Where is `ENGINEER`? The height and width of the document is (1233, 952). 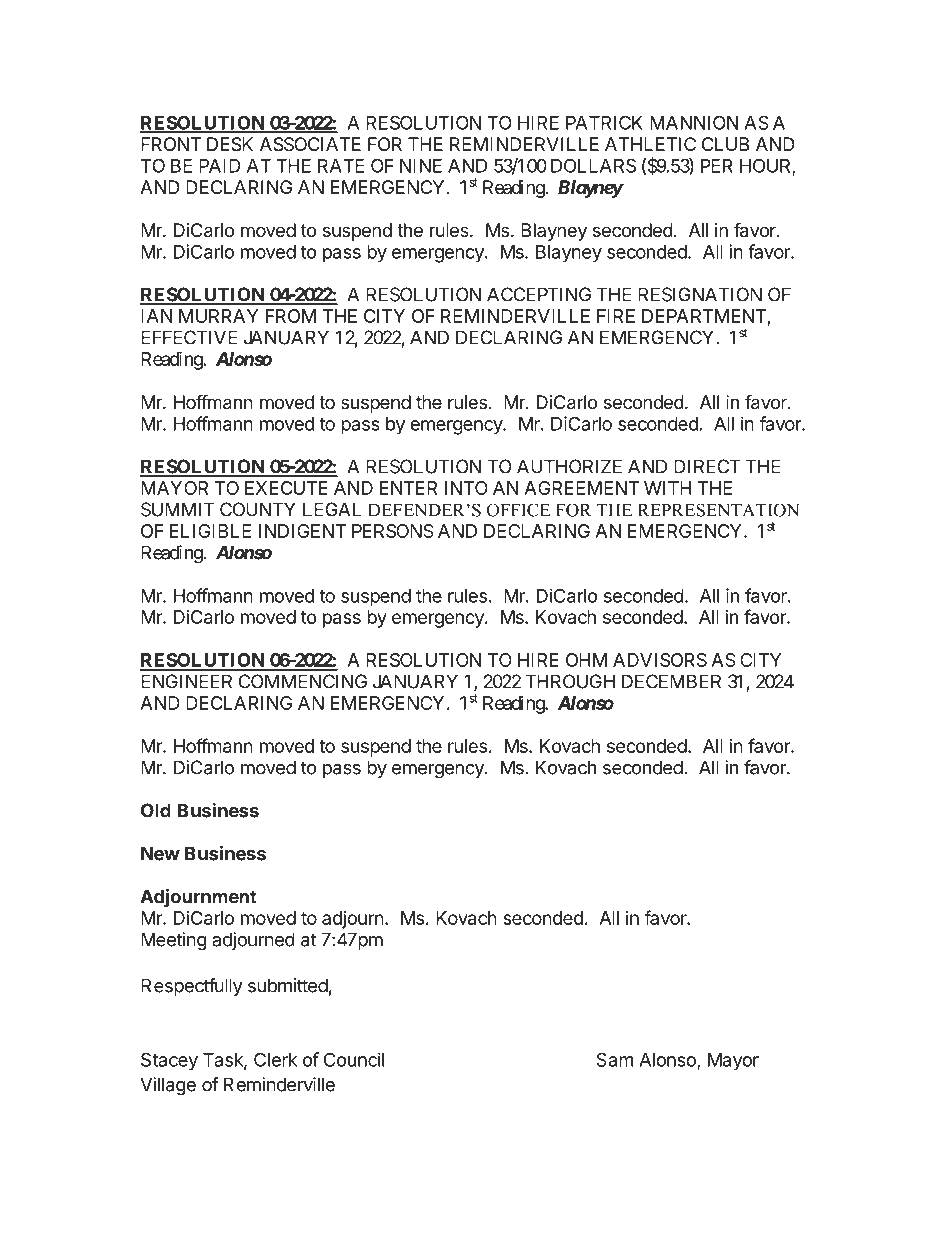
ENGINEER is located at coordinates (186, 681).
